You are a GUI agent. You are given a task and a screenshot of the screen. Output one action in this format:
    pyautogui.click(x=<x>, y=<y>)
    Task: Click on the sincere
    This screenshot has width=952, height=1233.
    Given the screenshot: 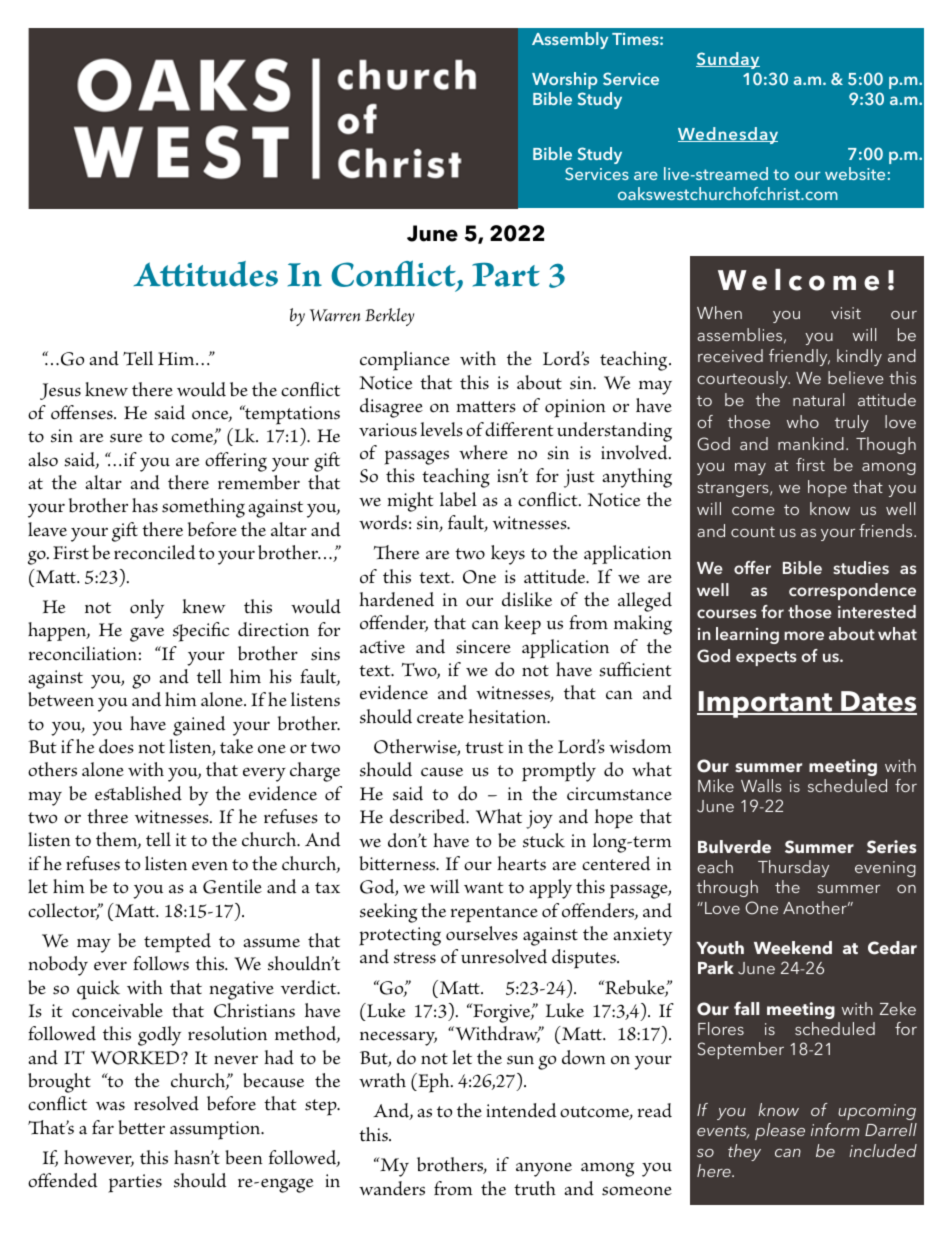 What is the action you would take?
    pyautogui.click(x=483, y=647)
